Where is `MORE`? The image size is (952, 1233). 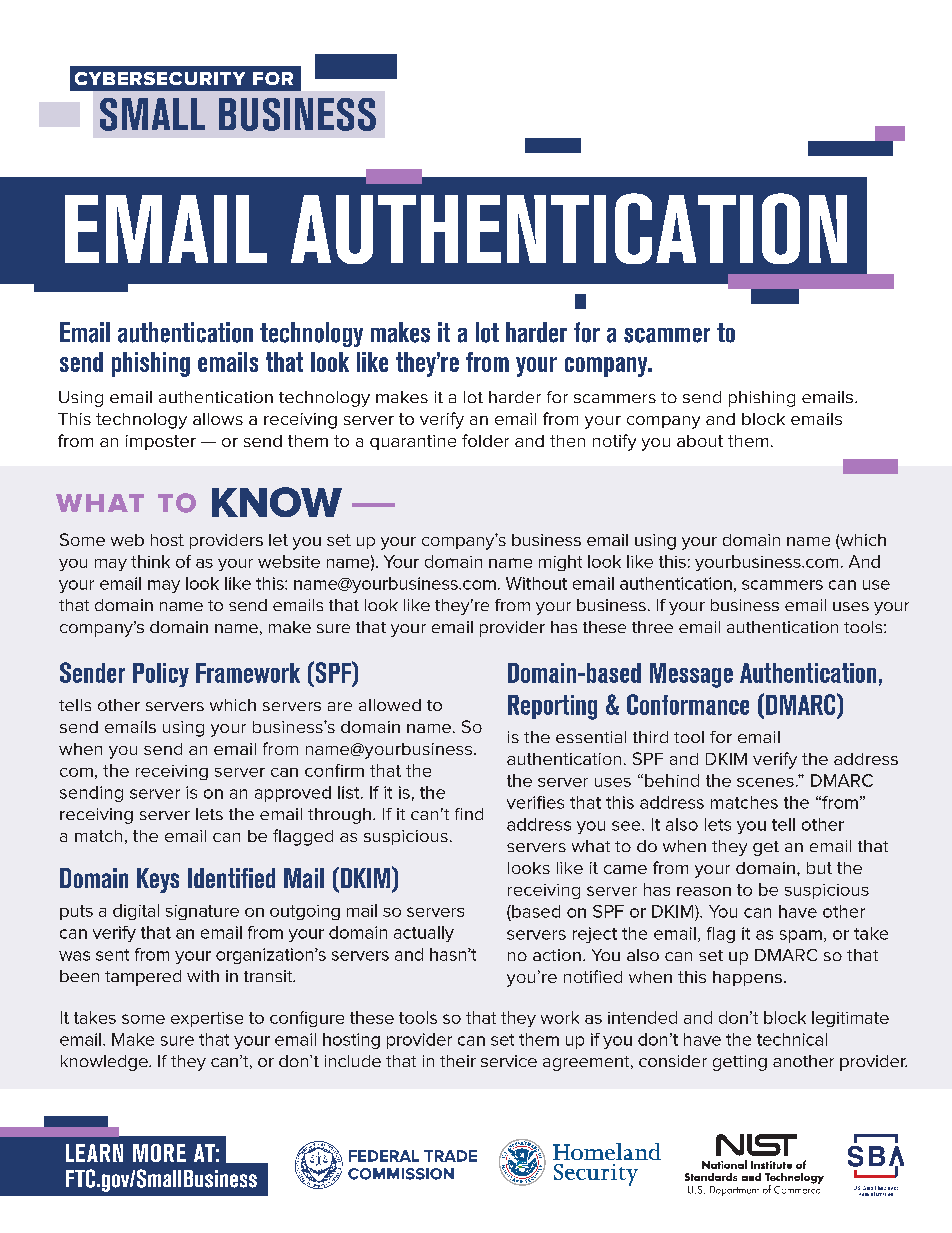
MORE is located at coordinates (159, 1153).
